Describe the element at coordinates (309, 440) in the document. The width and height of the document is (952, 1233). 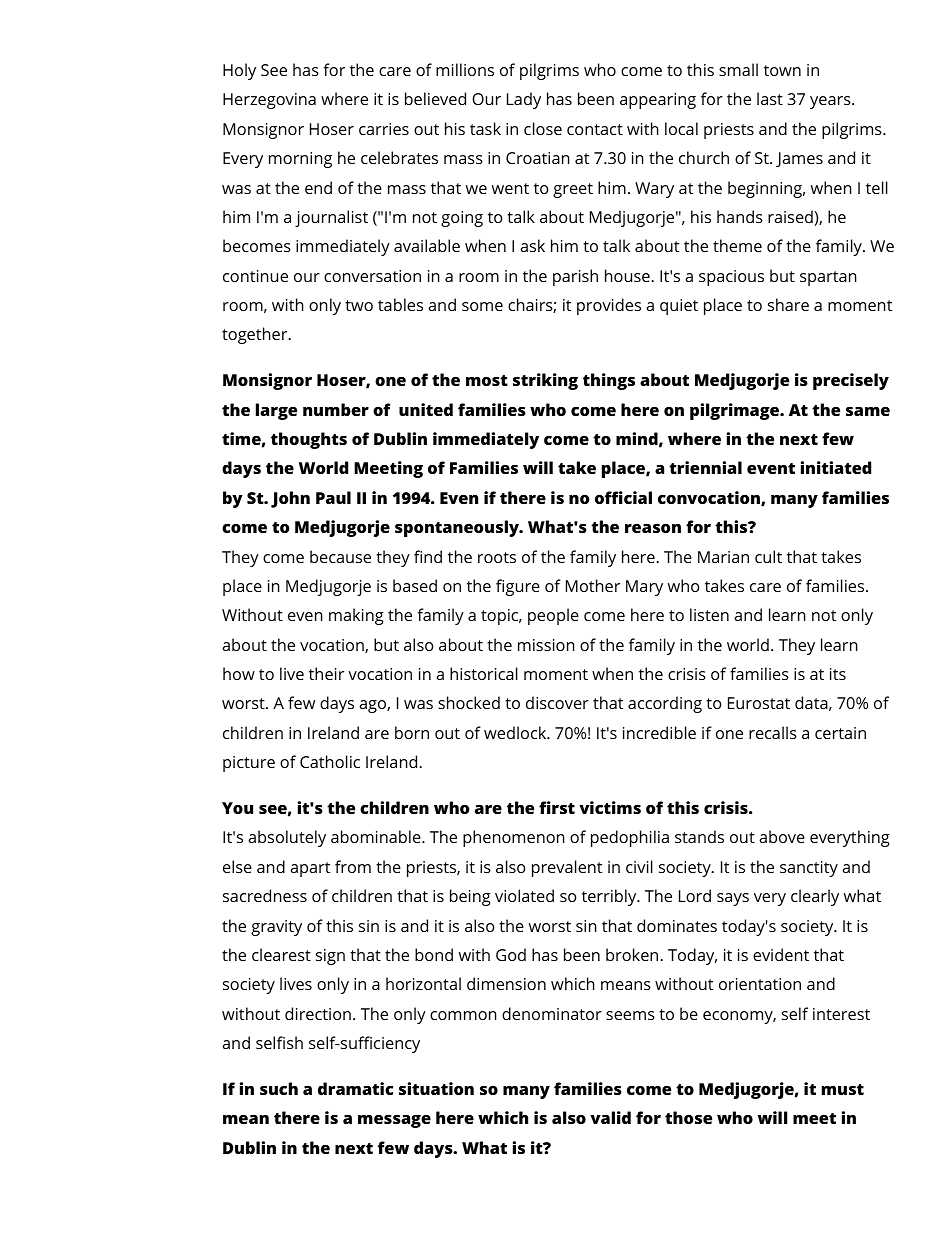
I see `thoughts` at that location.
